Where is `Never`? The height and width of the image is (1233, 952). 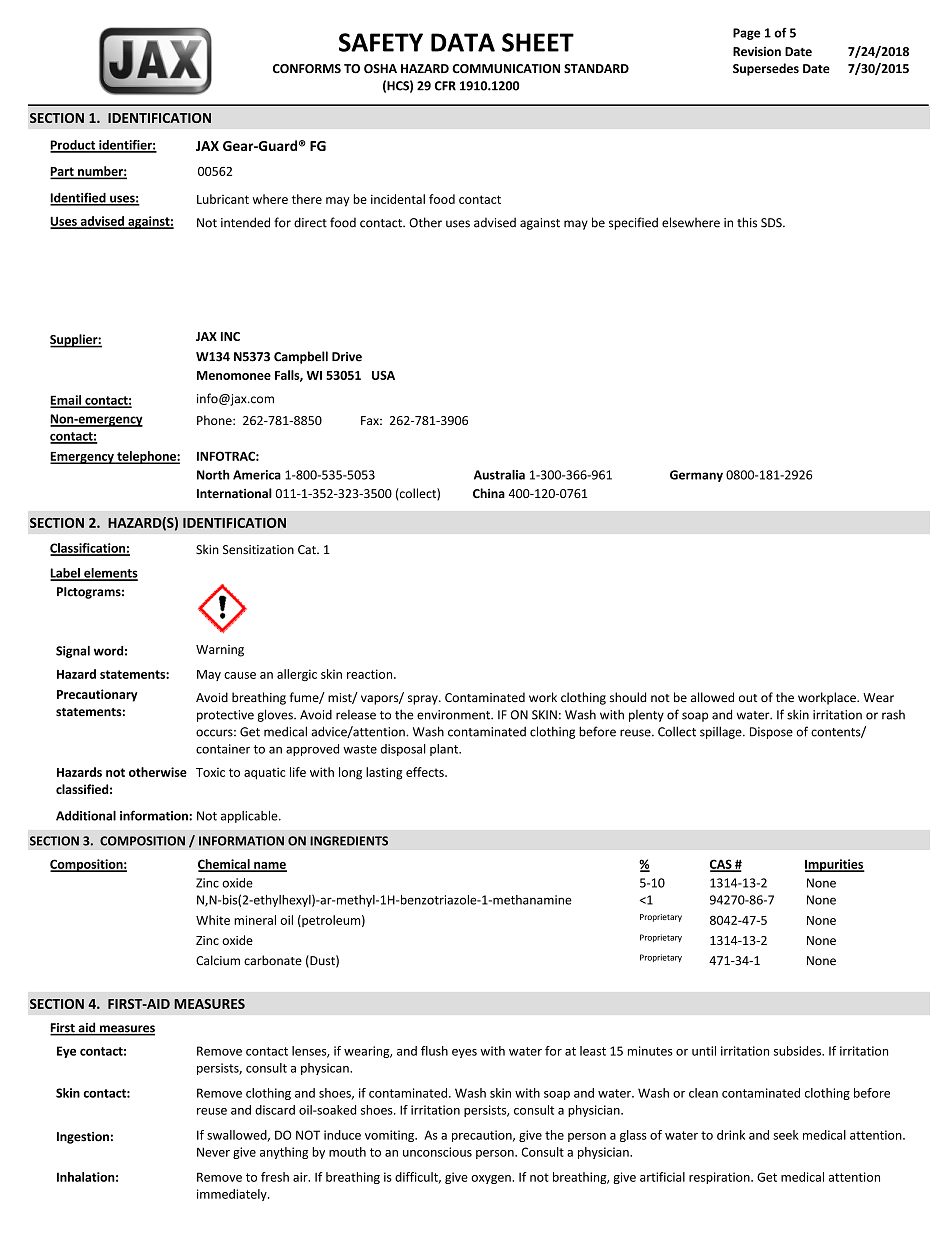
Never is located at coordinates (213, 1152).
